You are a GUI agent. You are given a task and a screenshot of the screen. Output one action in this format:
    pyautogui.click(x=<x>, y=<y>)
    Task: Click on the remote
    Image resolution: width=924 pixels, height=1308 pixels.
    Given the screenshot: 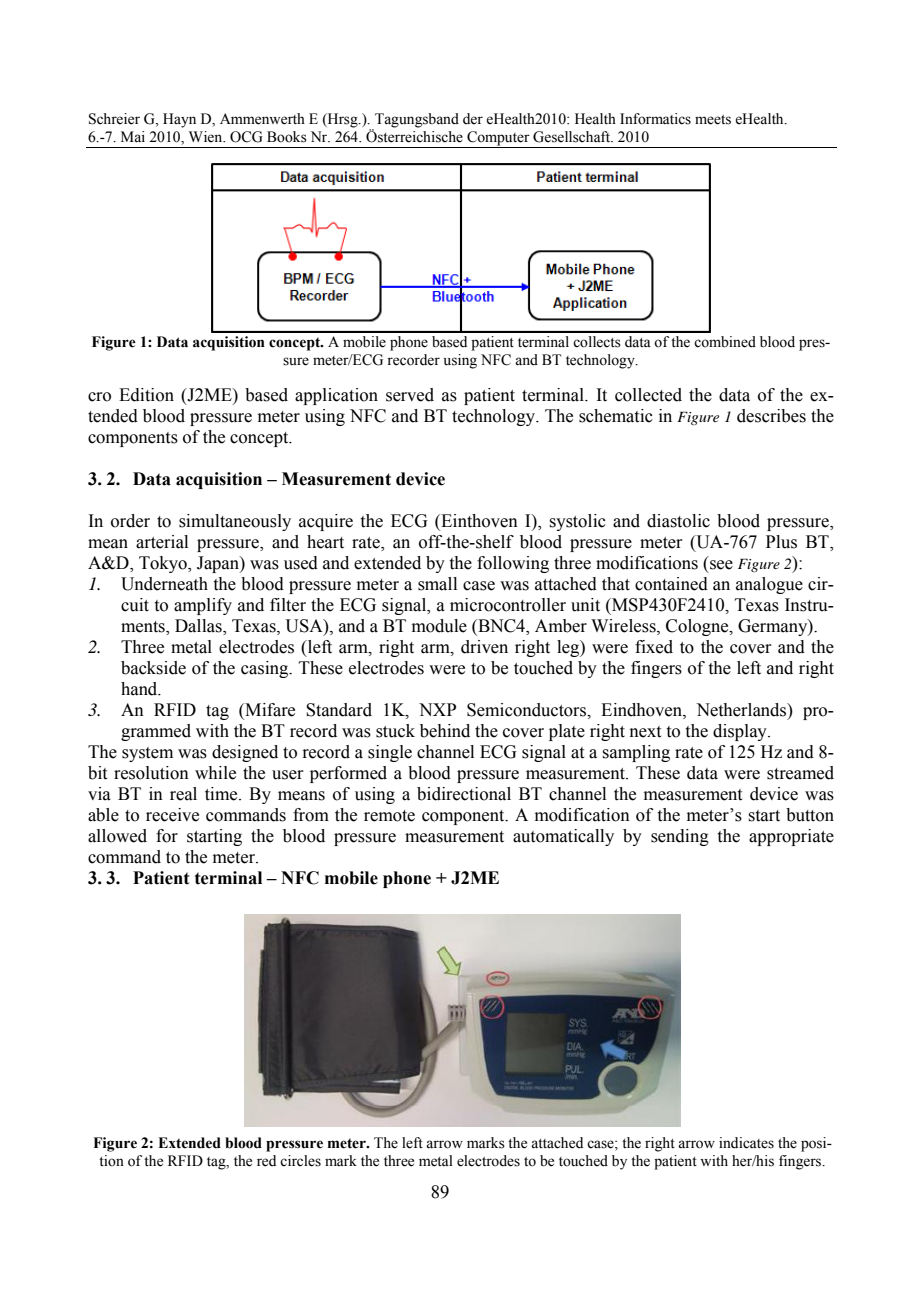 What is the action you would take?
    pyautogui.click(x=389, y=816)
